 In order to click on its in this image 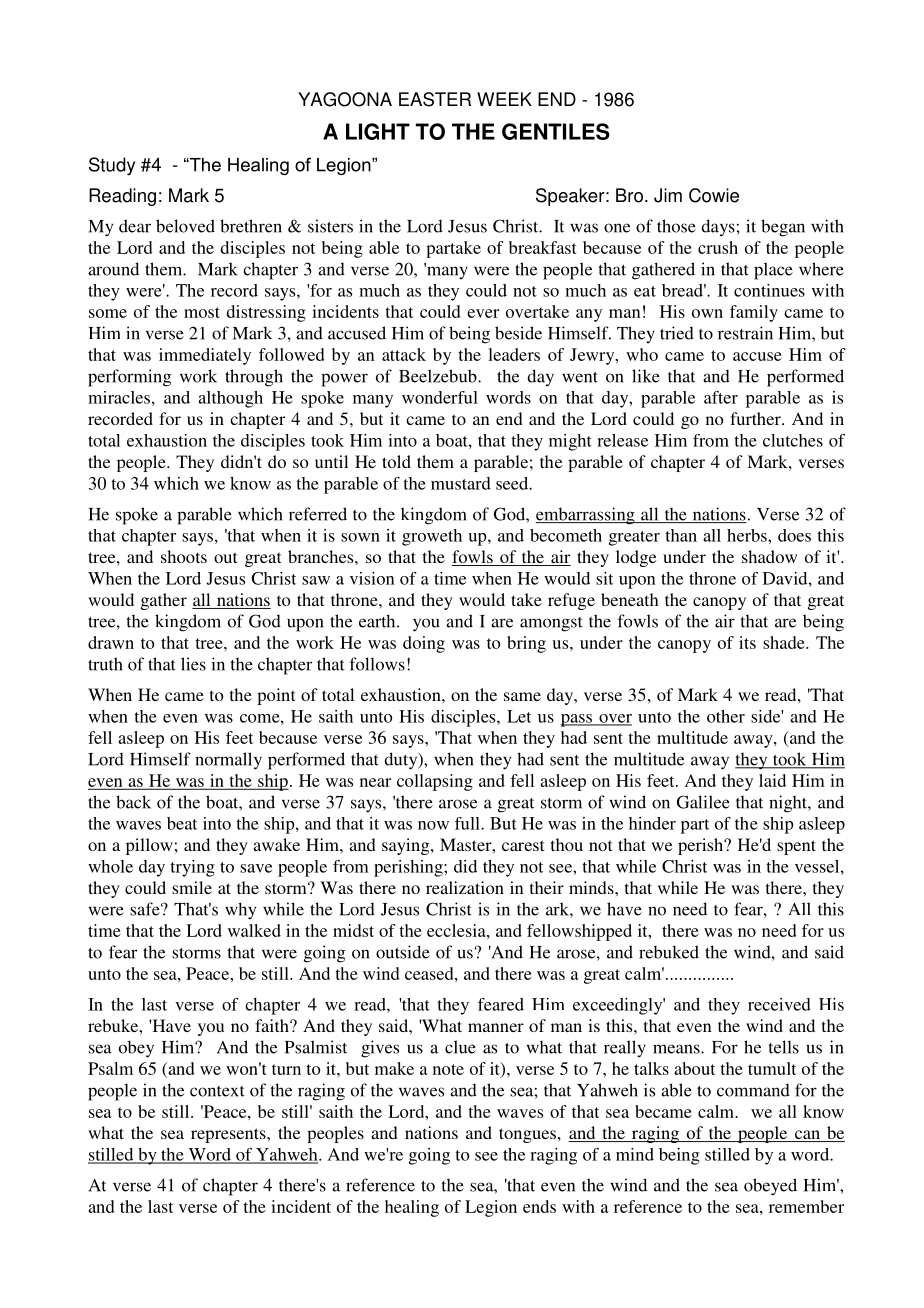, I will do `click(747, 642)`.
